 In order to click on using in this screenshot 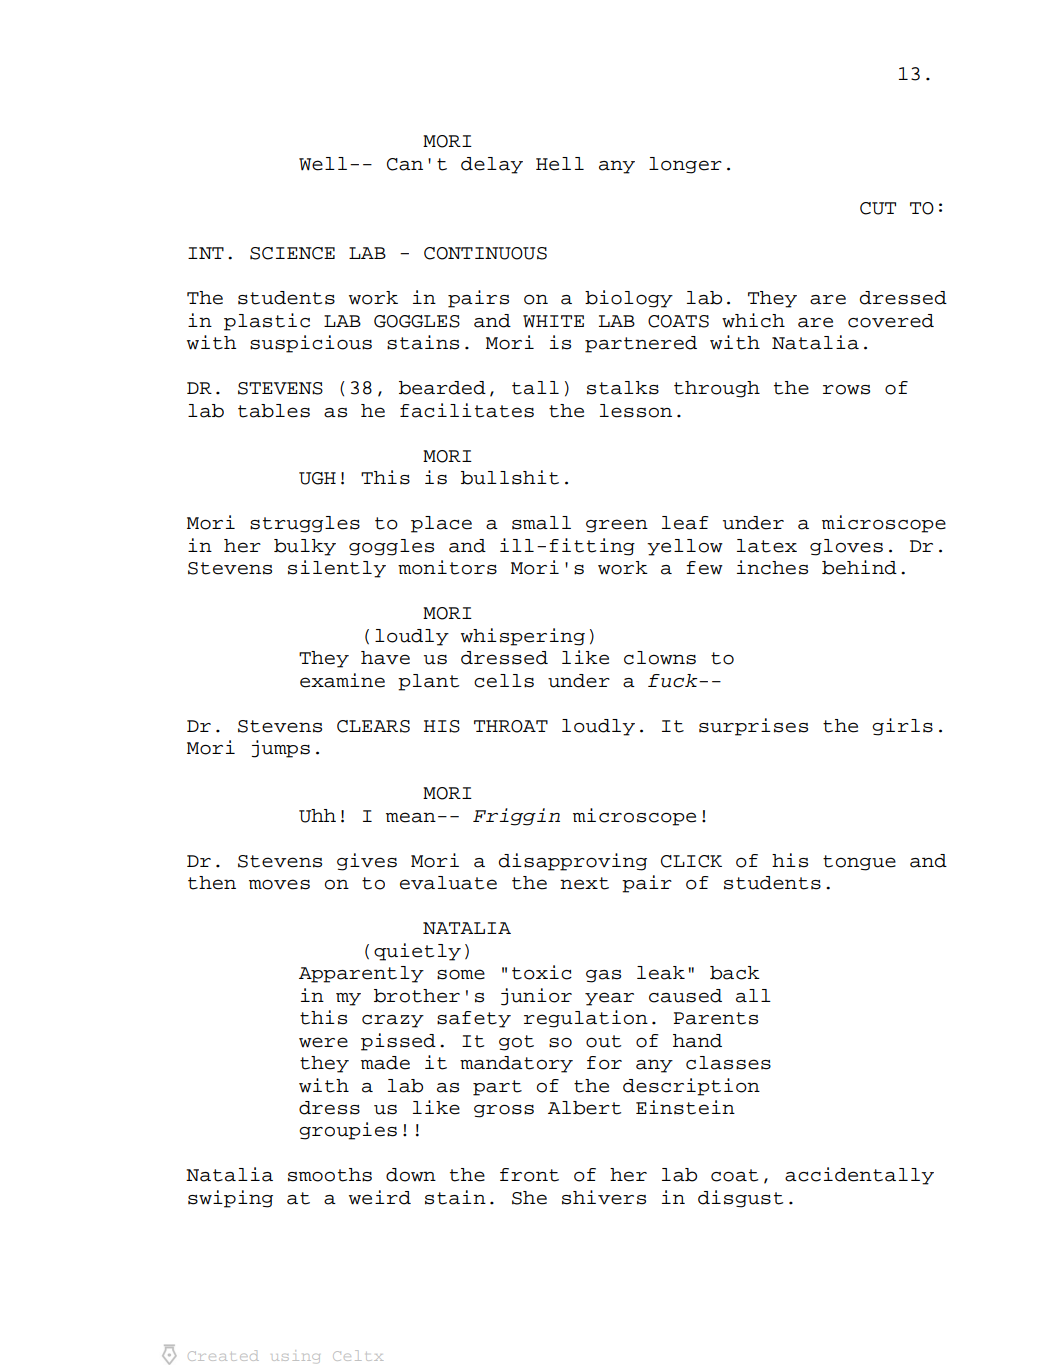, I will do `click(296, 1355)`.
